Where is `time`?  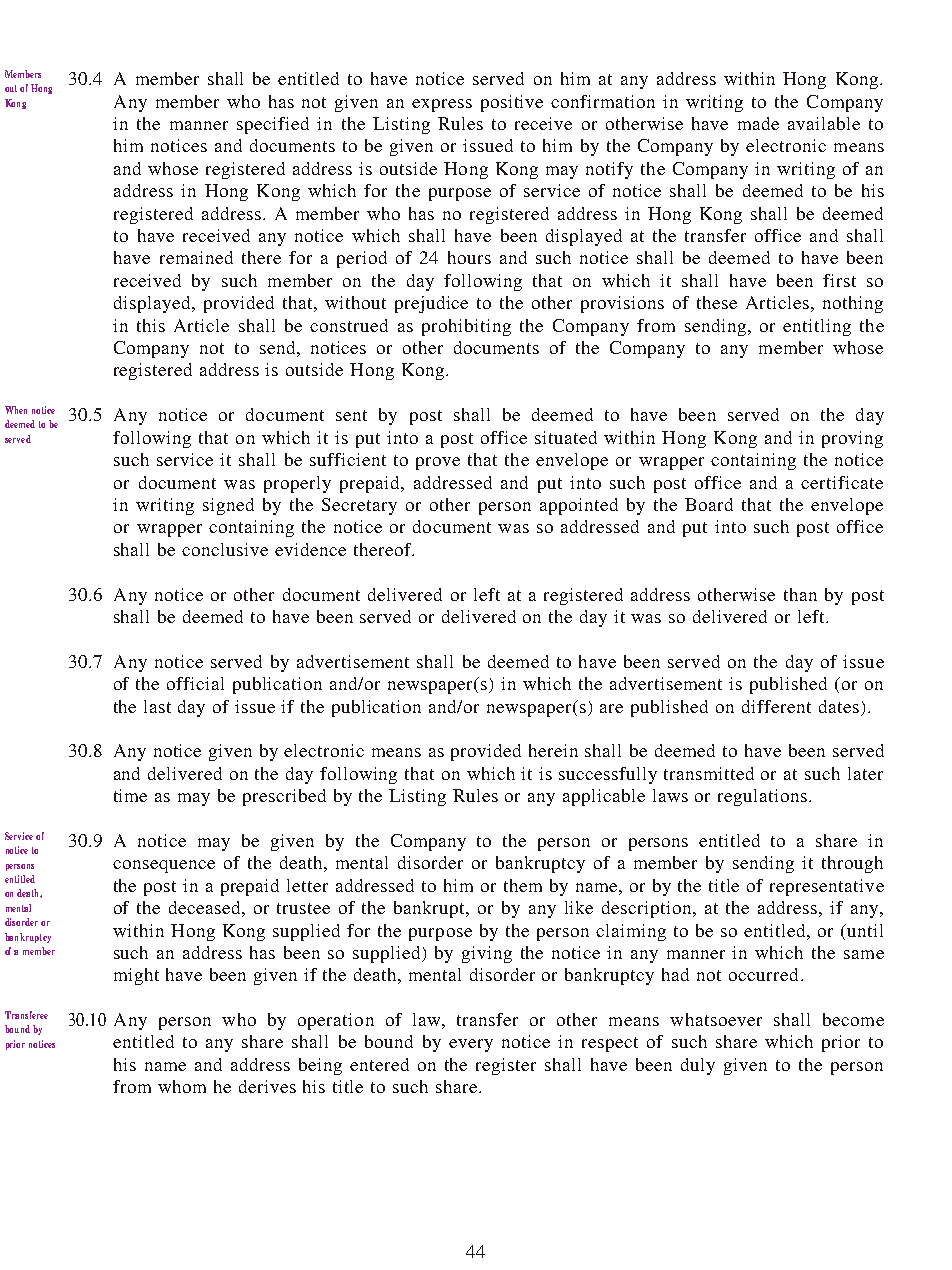 time is located at coordinates (130, 795).
